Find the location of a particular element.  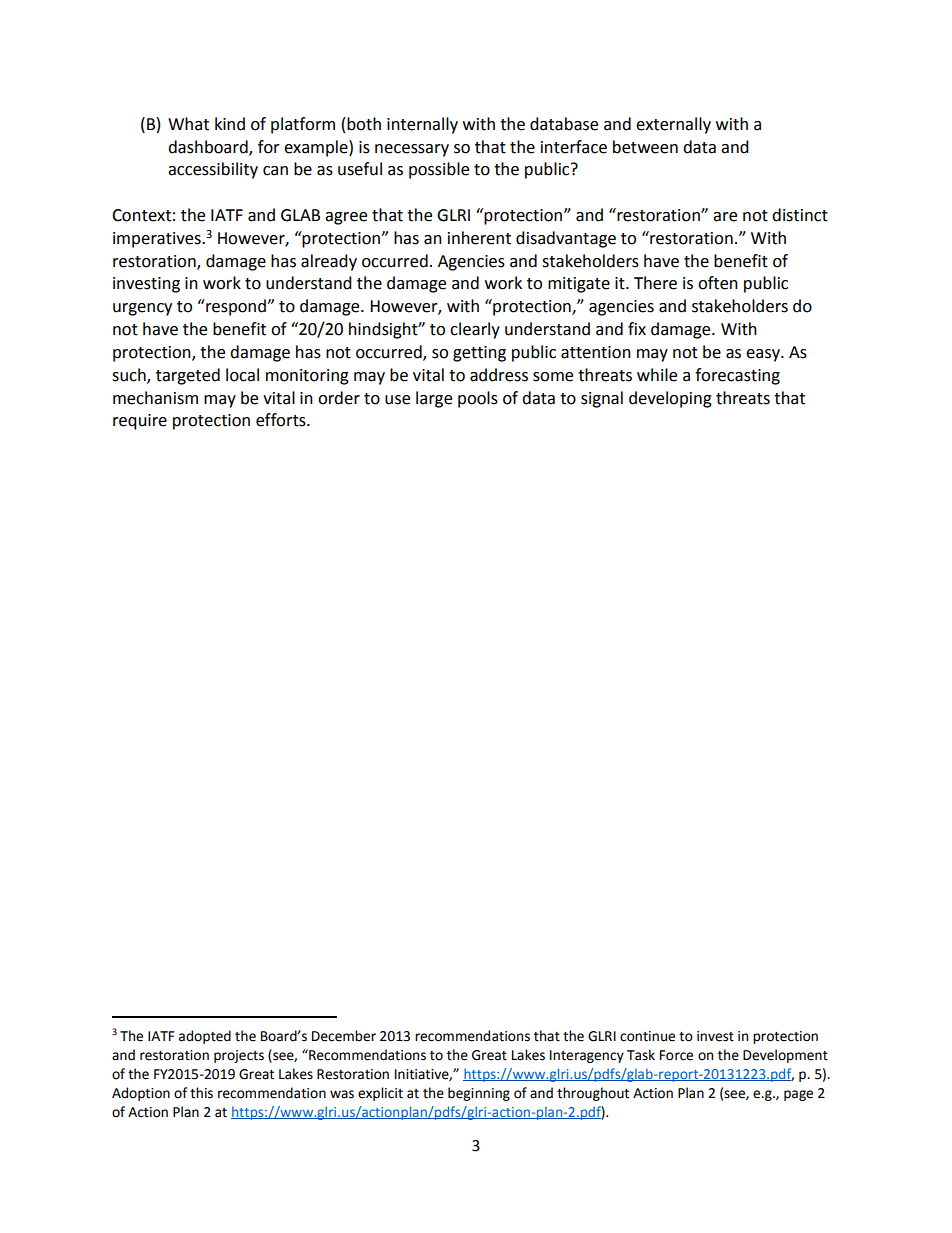

pools is located at coordinates (478, 399).
